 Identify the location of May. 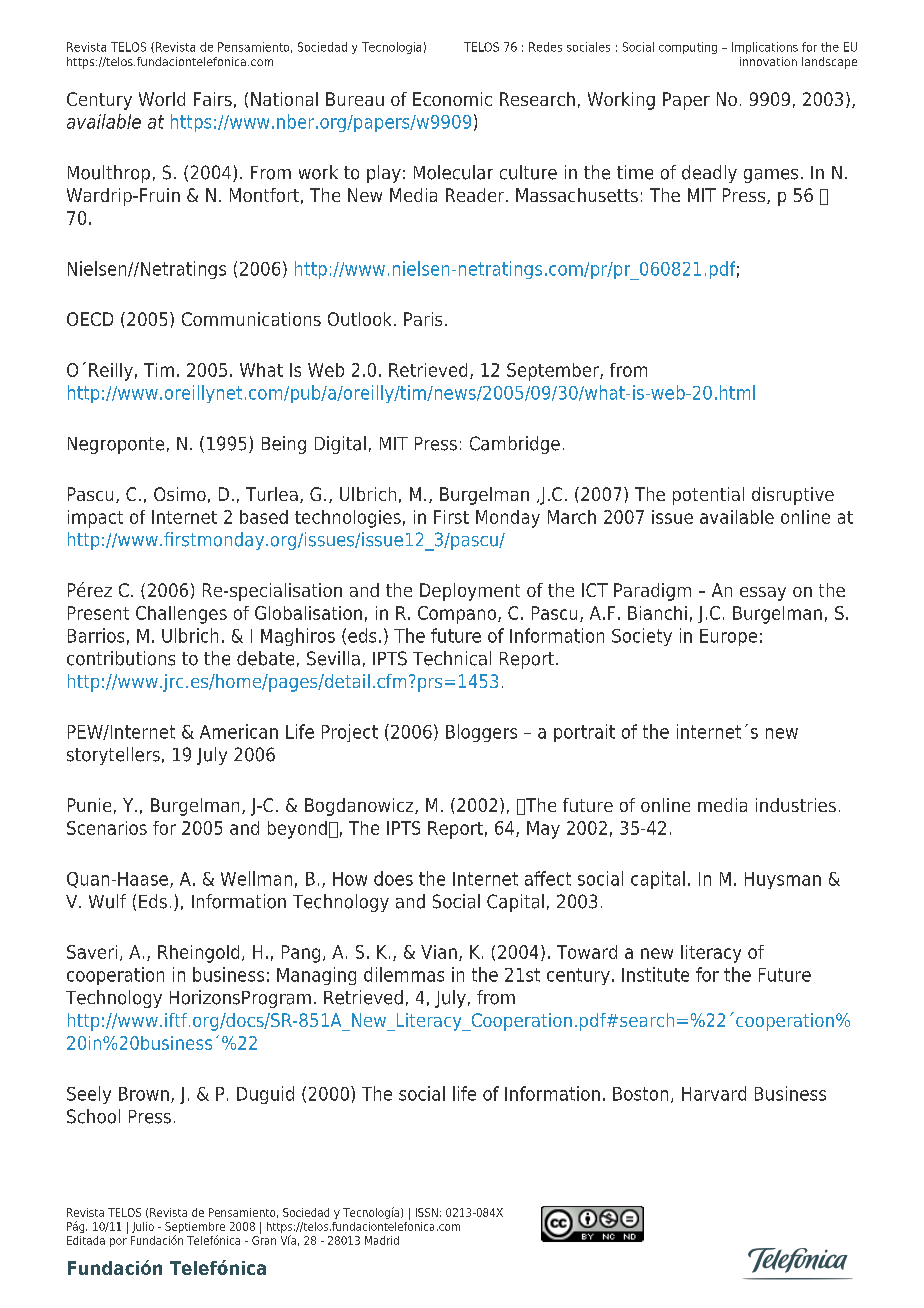
(543, 830).
